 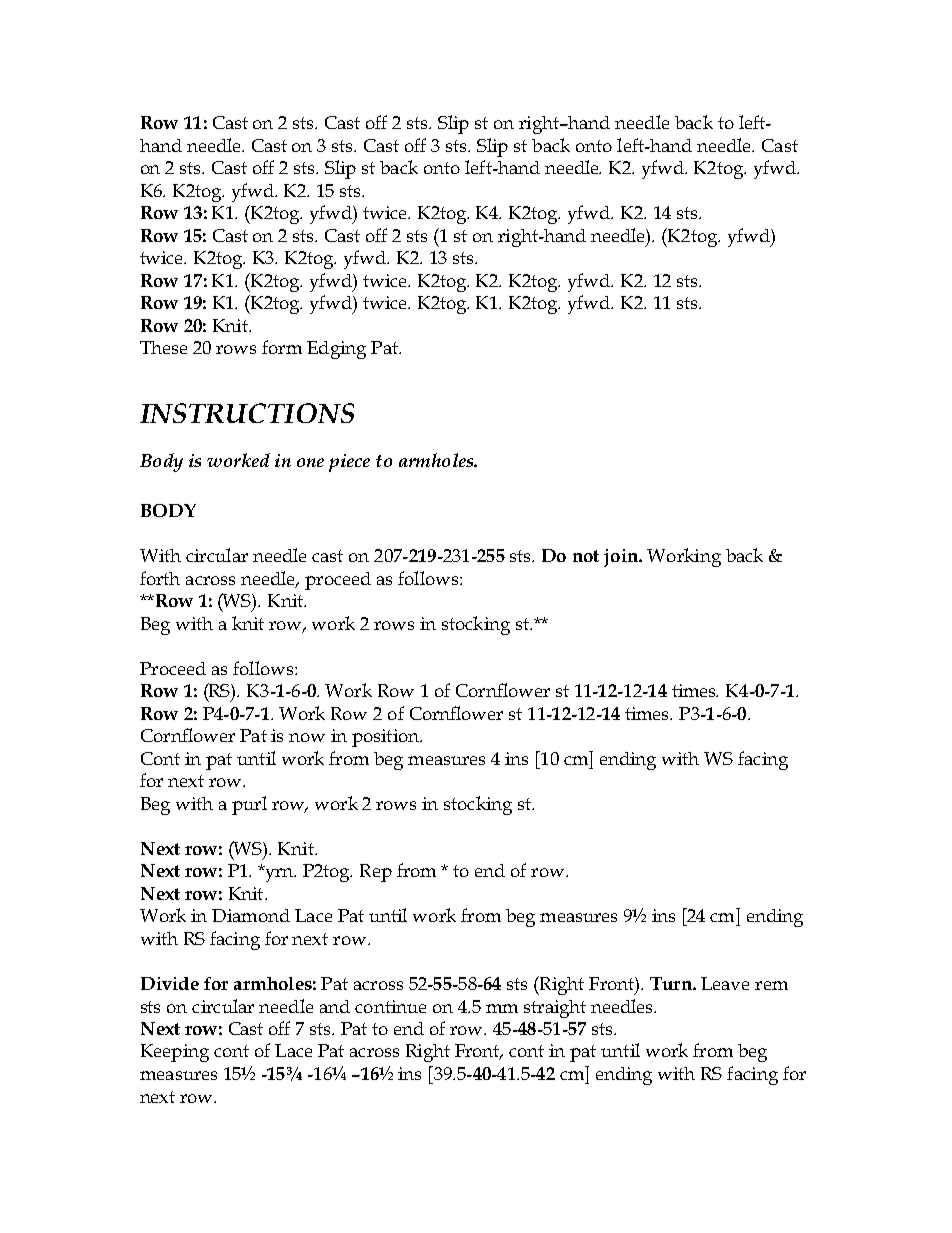 I want to click on join, so click(x=622, y=558).
